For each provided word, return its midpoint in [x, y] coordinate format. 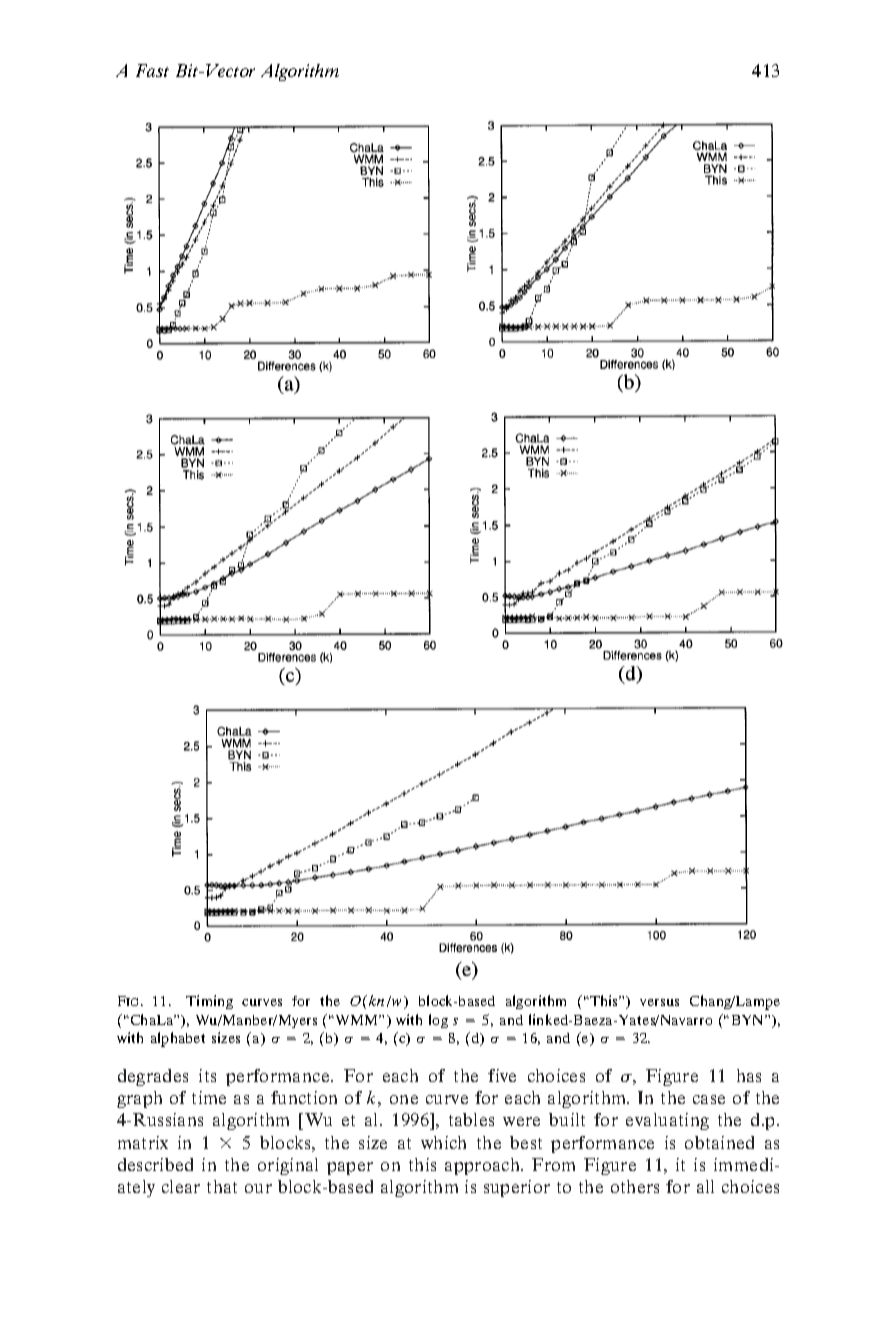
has [749, 1075]
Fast [152, 70]
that [222, 1186]
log [438, 1021]
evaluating [667, 1121]
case [709, 1099]
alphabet [178, 1039]
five [502, 1075]
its [207, 1075]
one [404, 1099]
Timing [209, 1002]
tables [471, 1119]
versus [659, 1002]
